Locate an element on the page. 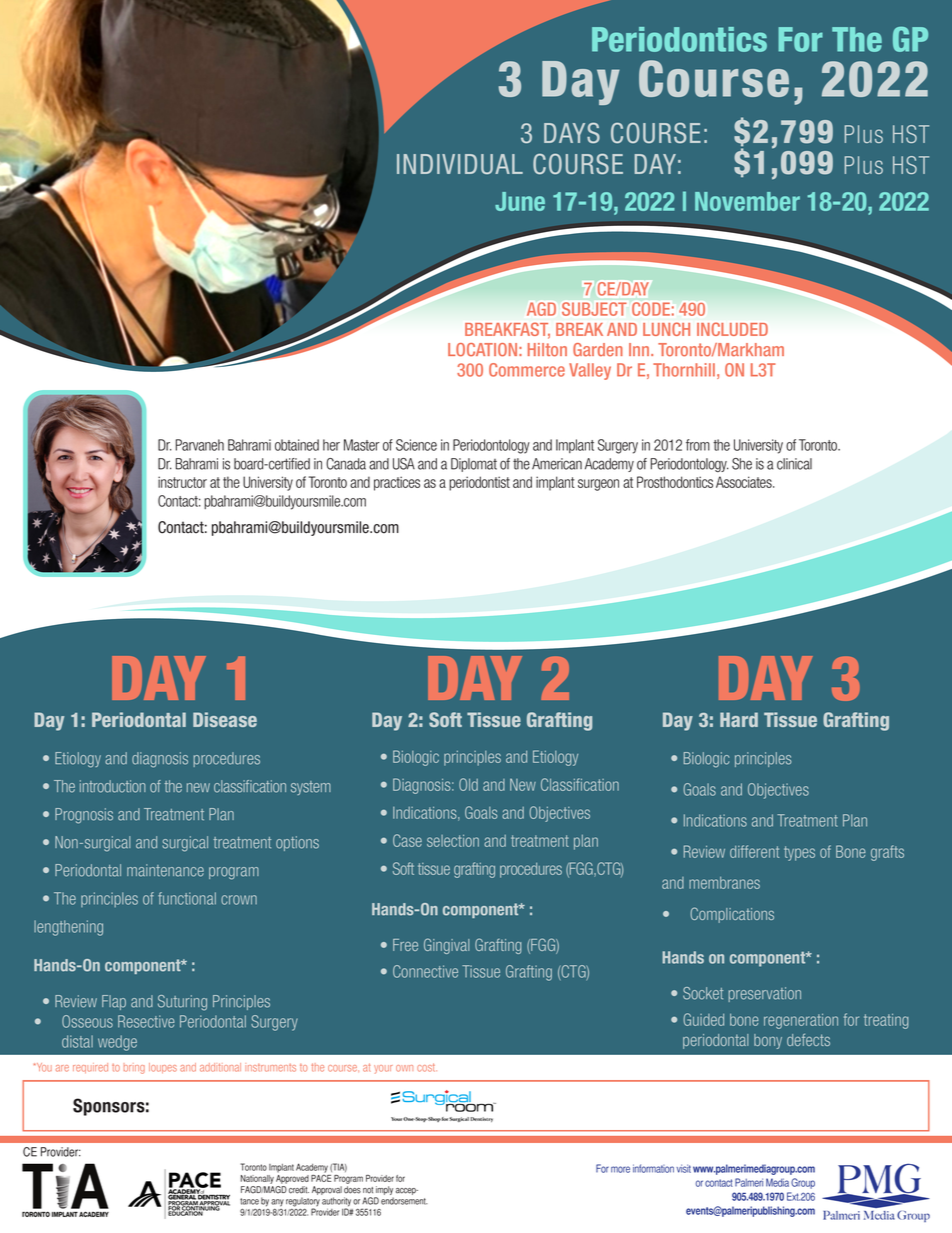 This page has width=952, height=1233. Nationally is located at coordinates (257, 1179).
